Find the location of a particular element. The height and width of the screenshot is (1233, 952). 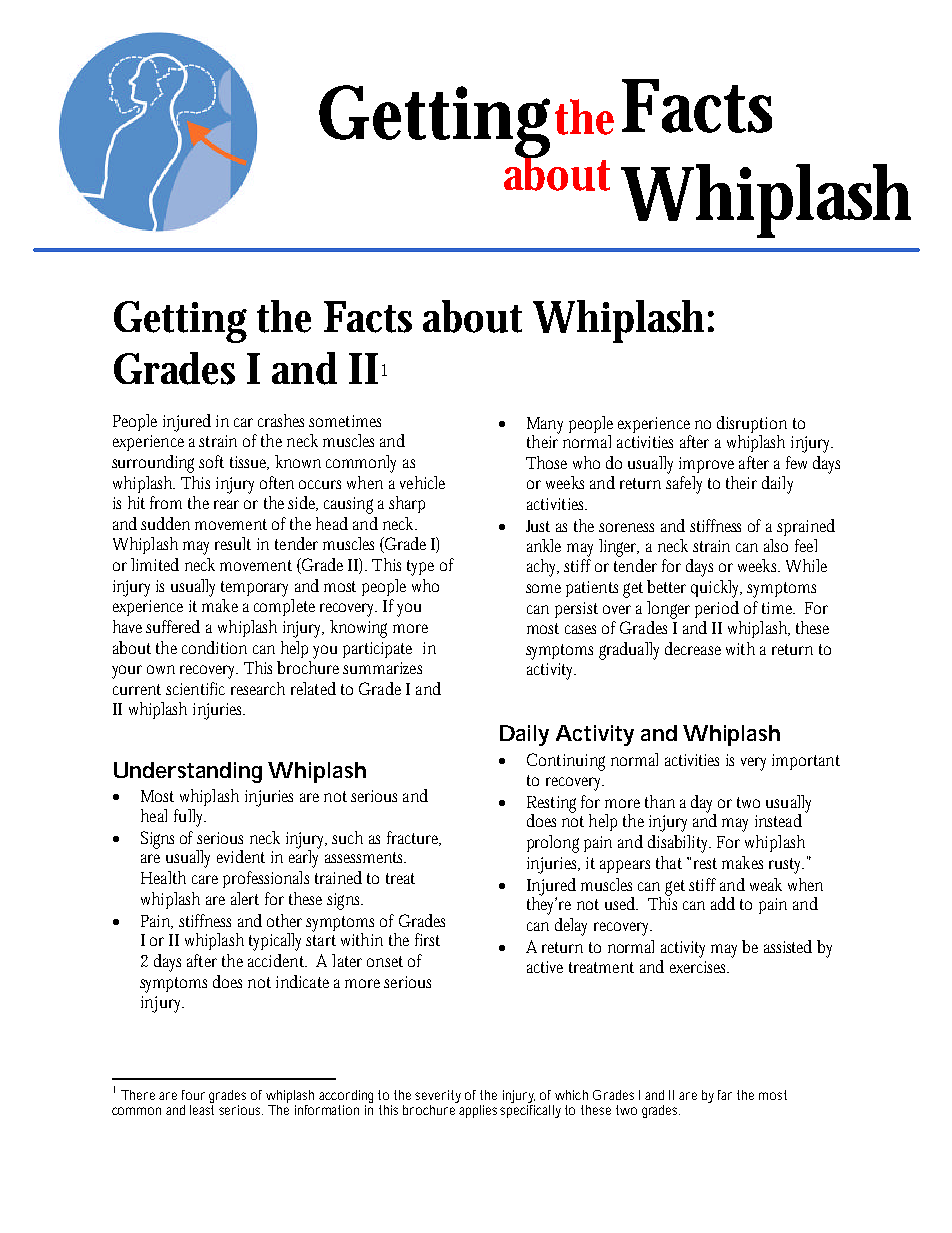

soft is located at coordinates (211, 461).
